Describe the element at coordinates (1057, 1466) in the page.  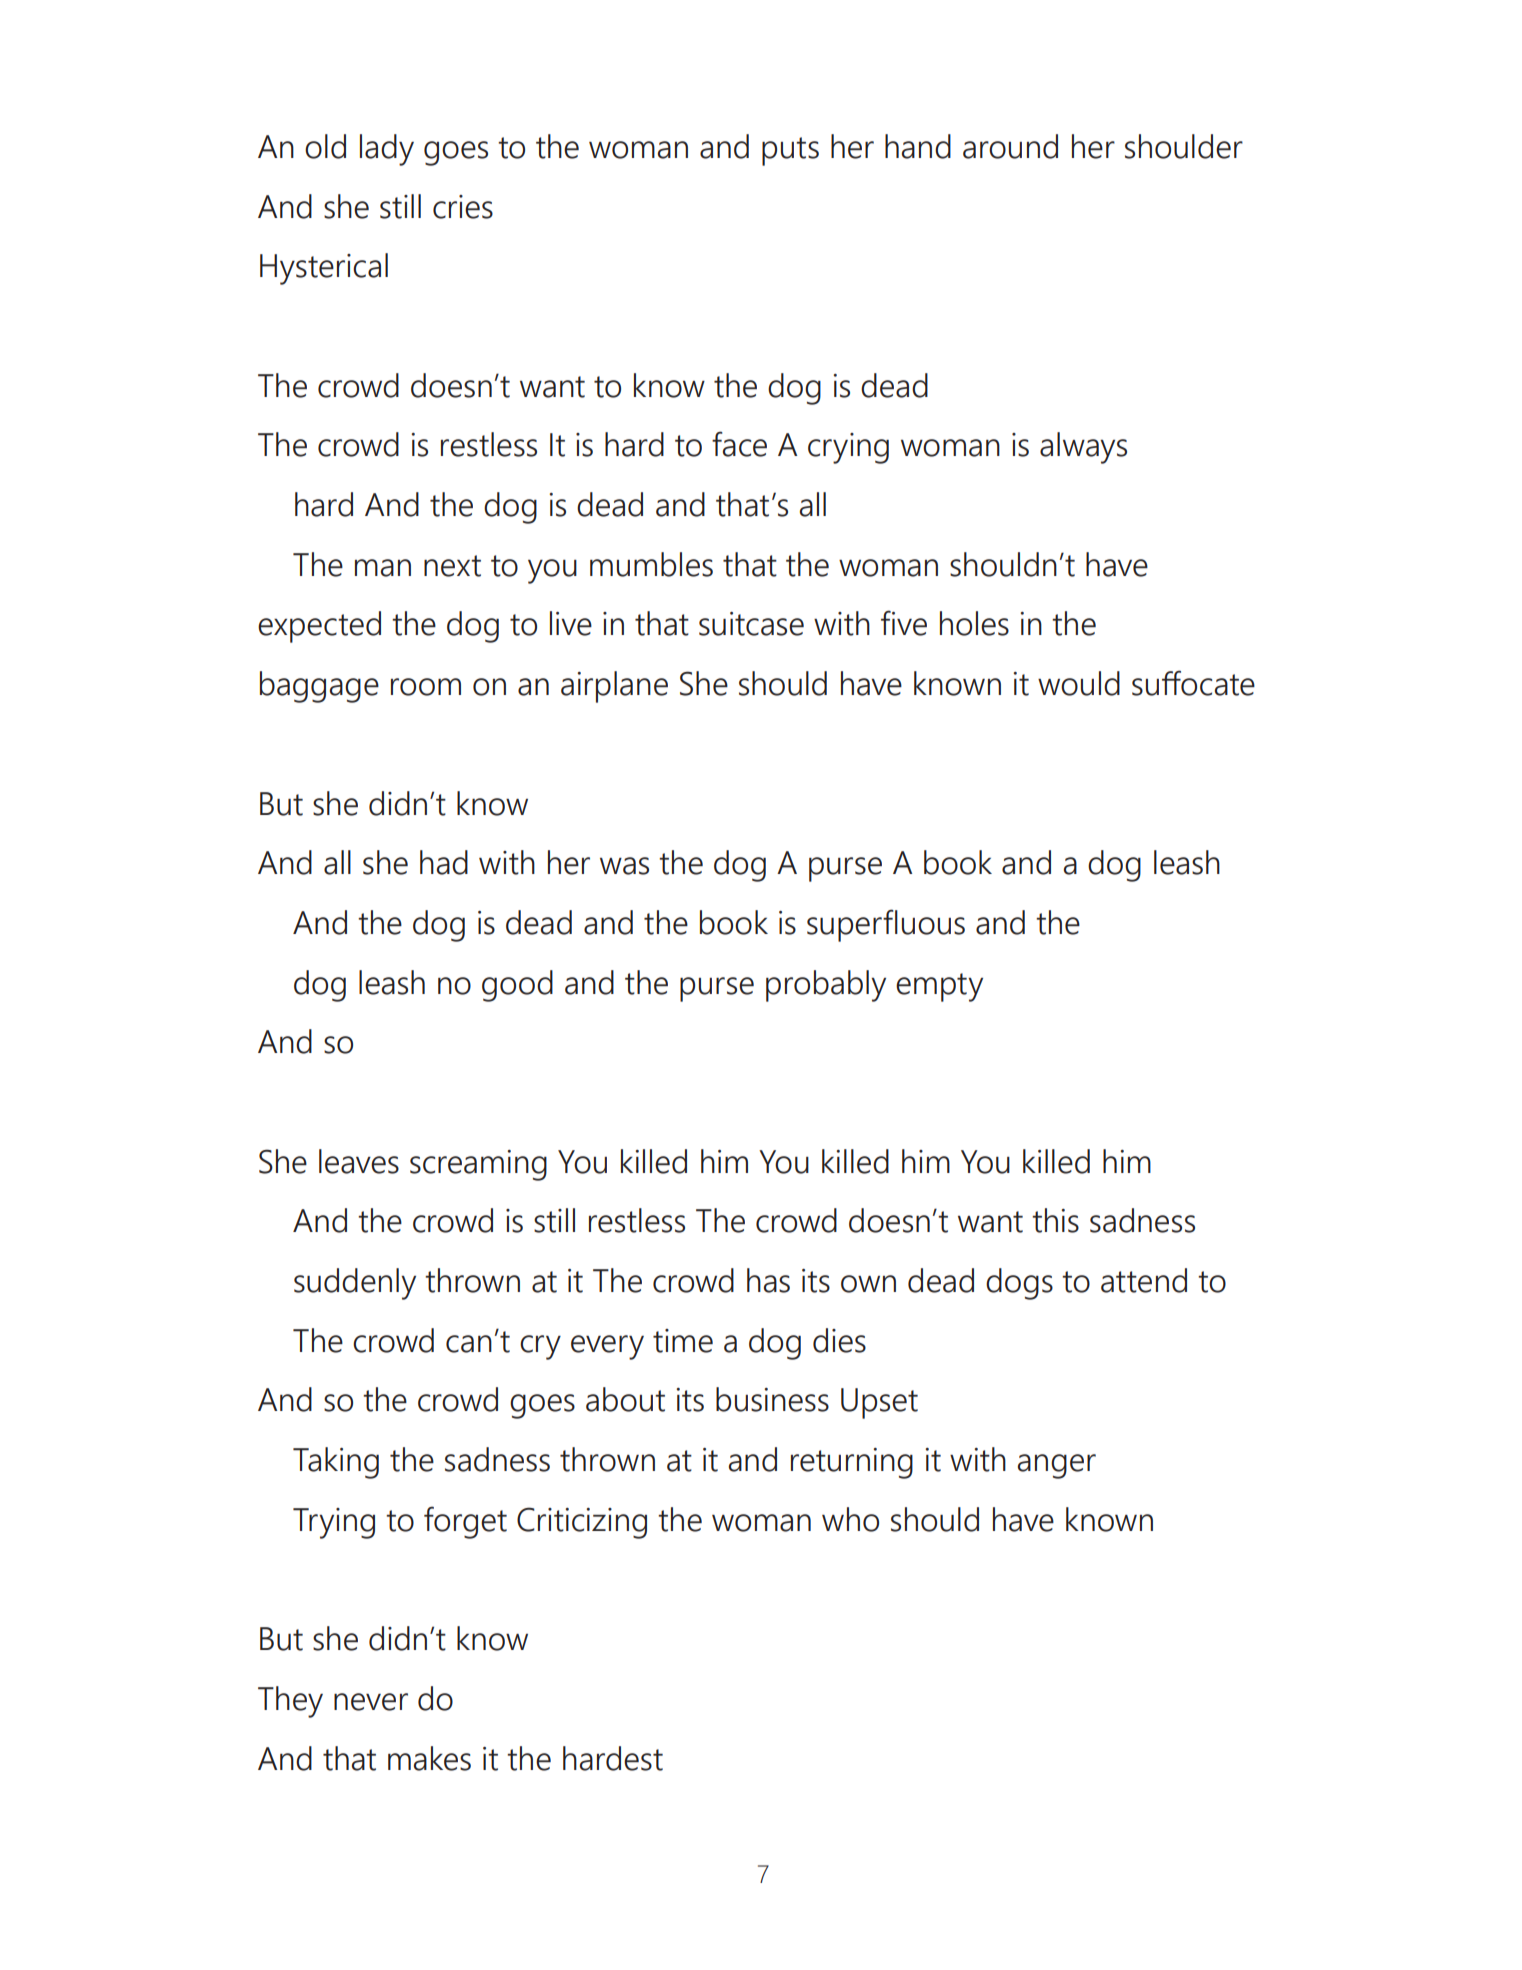
I see `anger` at that location.
